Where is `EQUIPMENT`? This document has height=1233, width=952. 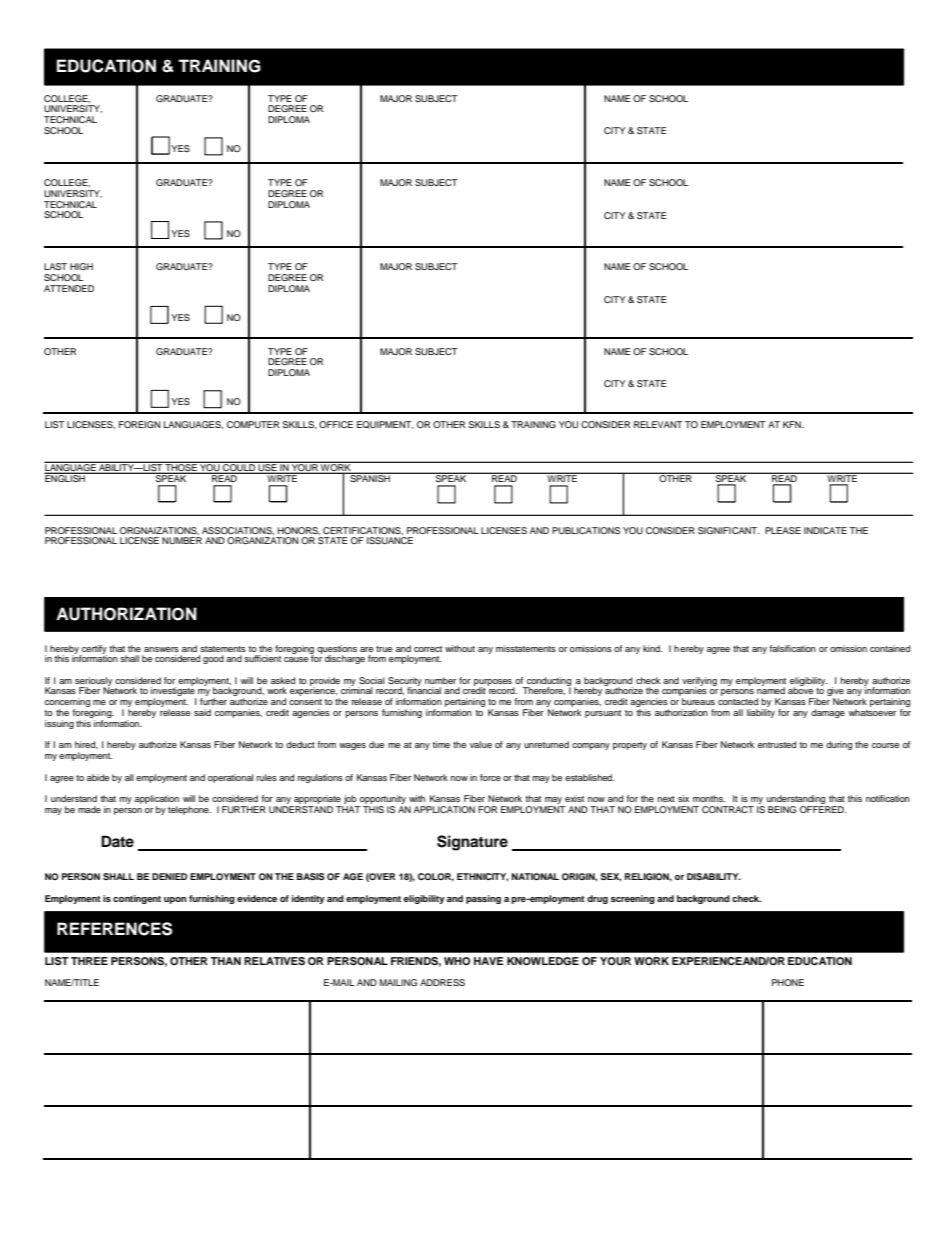
EQUIPMENT is located at coordinates (385, 425).
